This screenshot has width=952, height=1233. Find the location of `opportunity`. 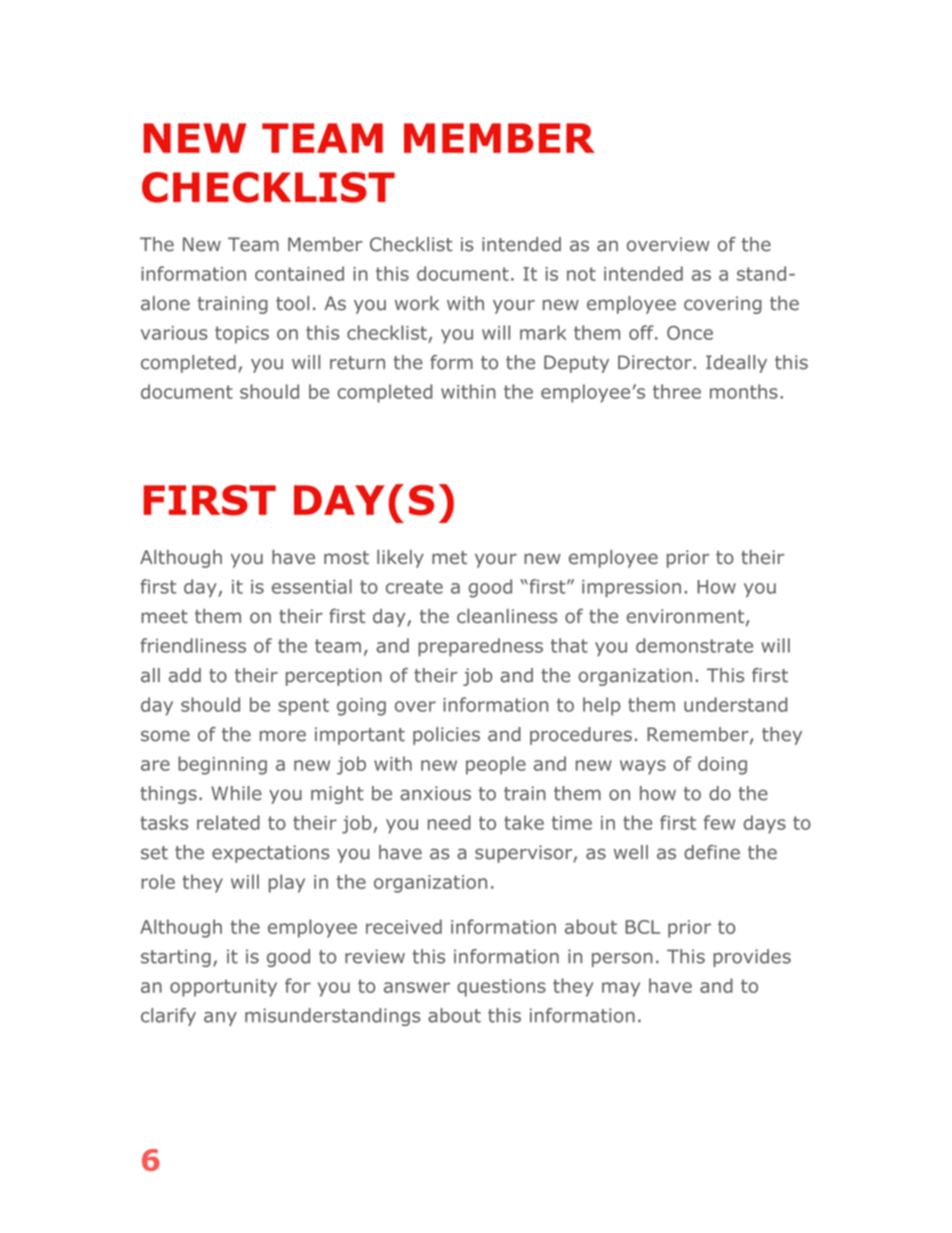

opportunity is located at coordinates (223, 988).
